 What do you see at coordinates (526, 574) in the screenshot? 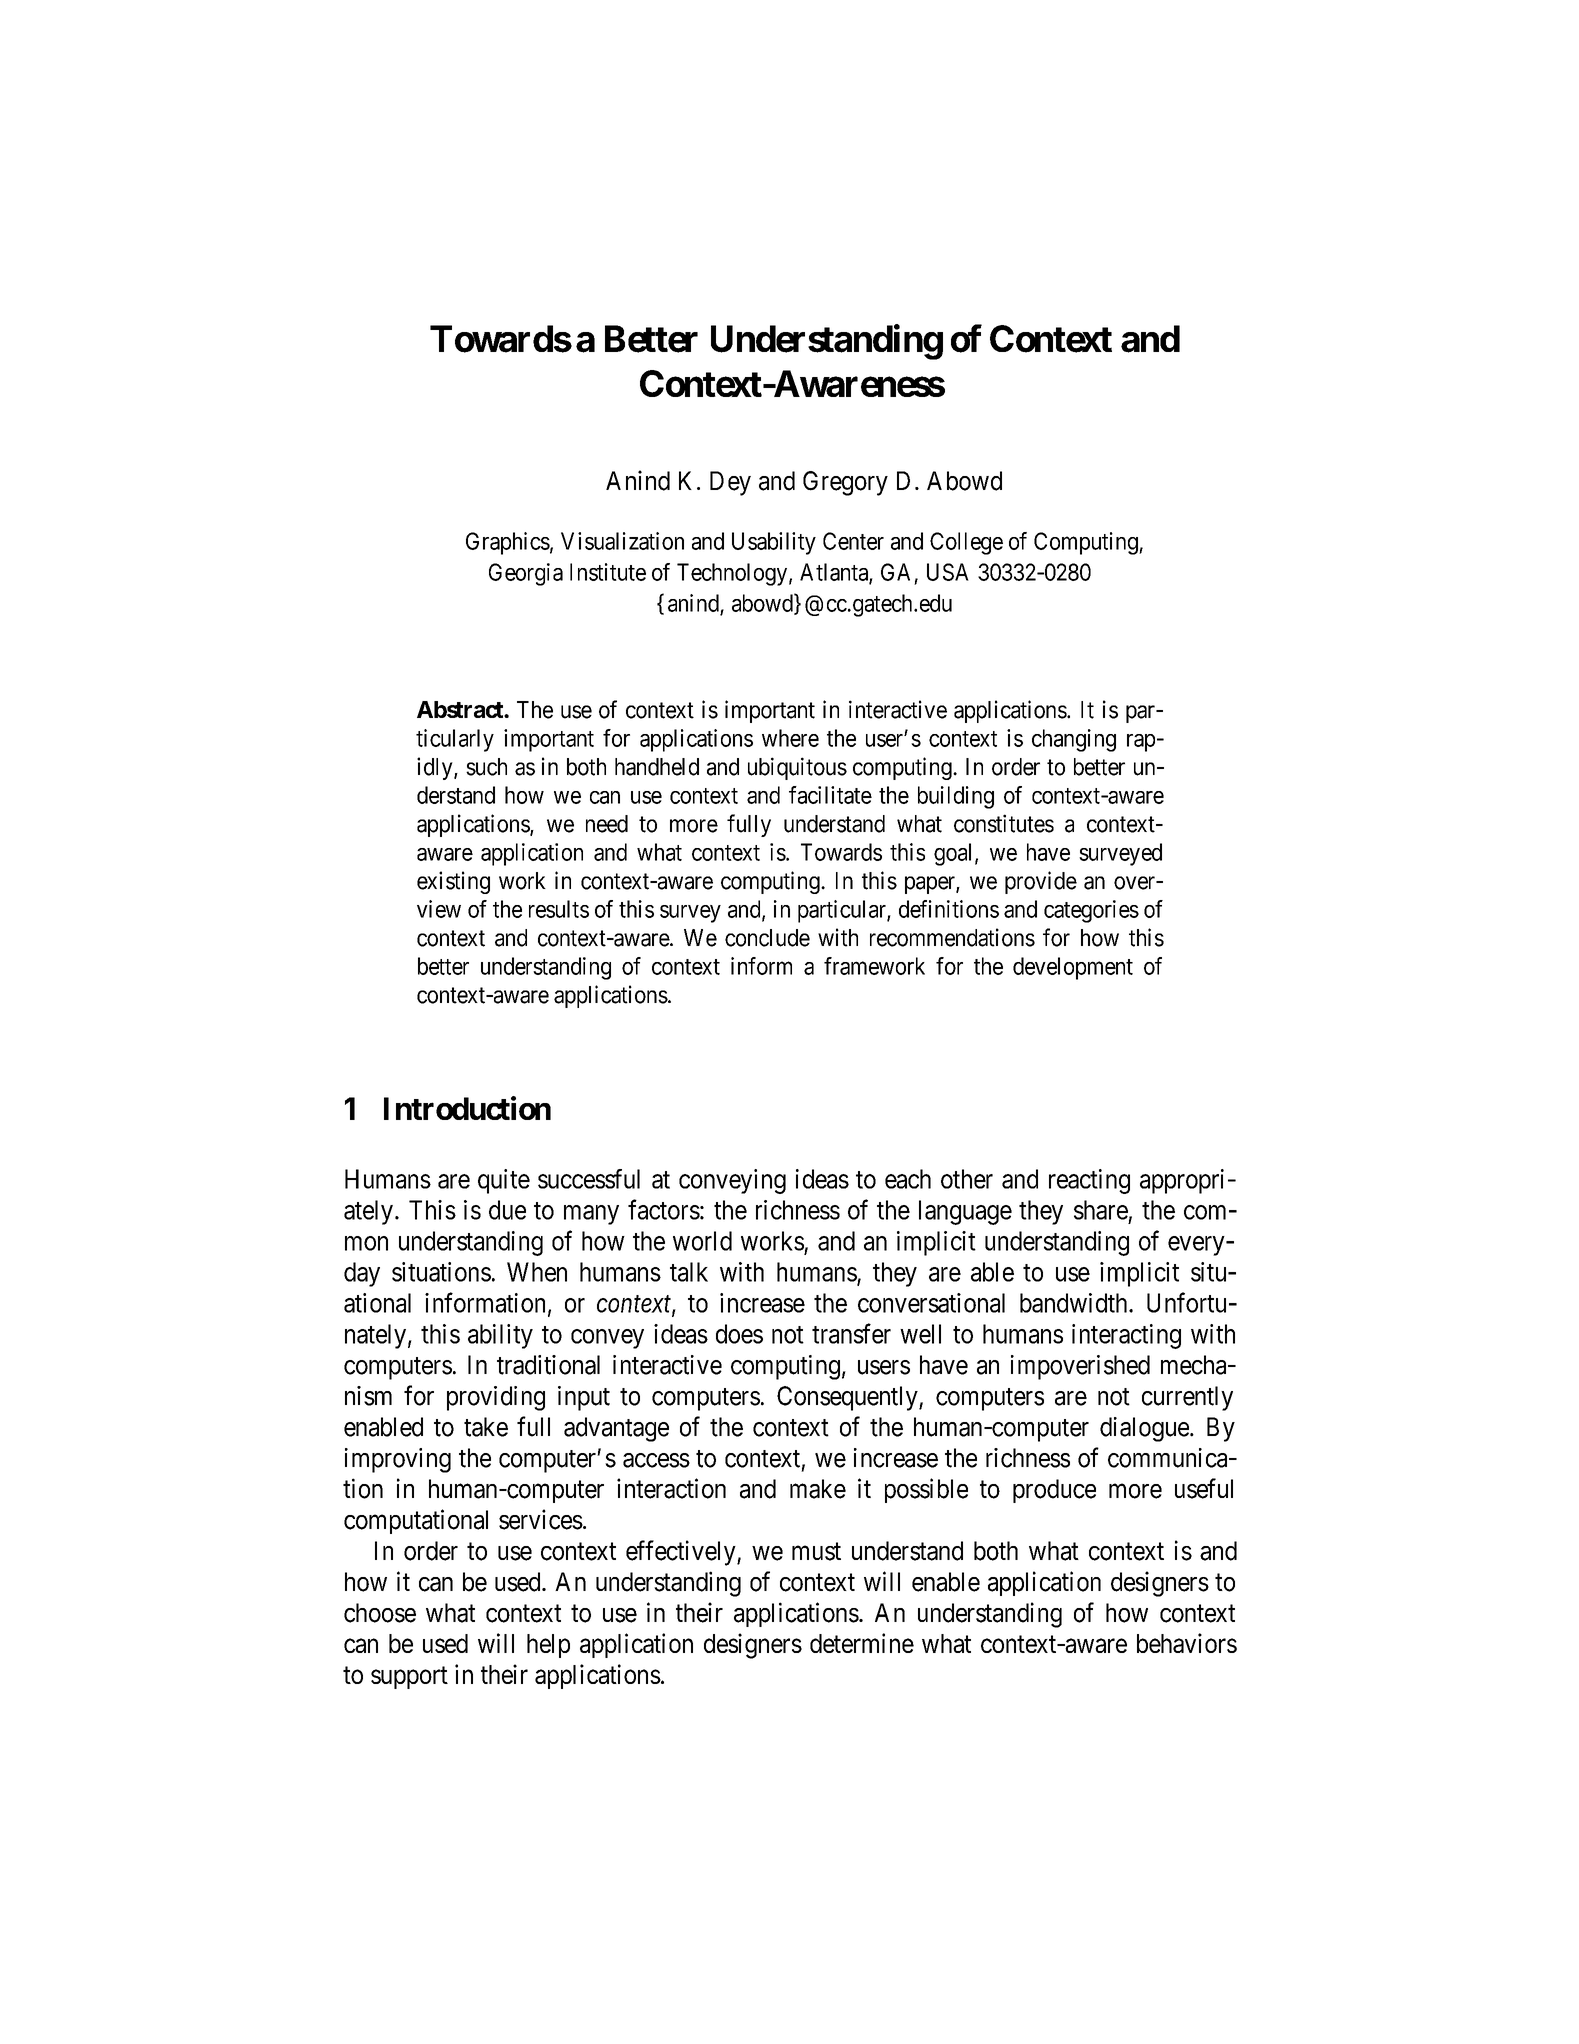
I see `Georgia` at bounding box center [526, 574].
